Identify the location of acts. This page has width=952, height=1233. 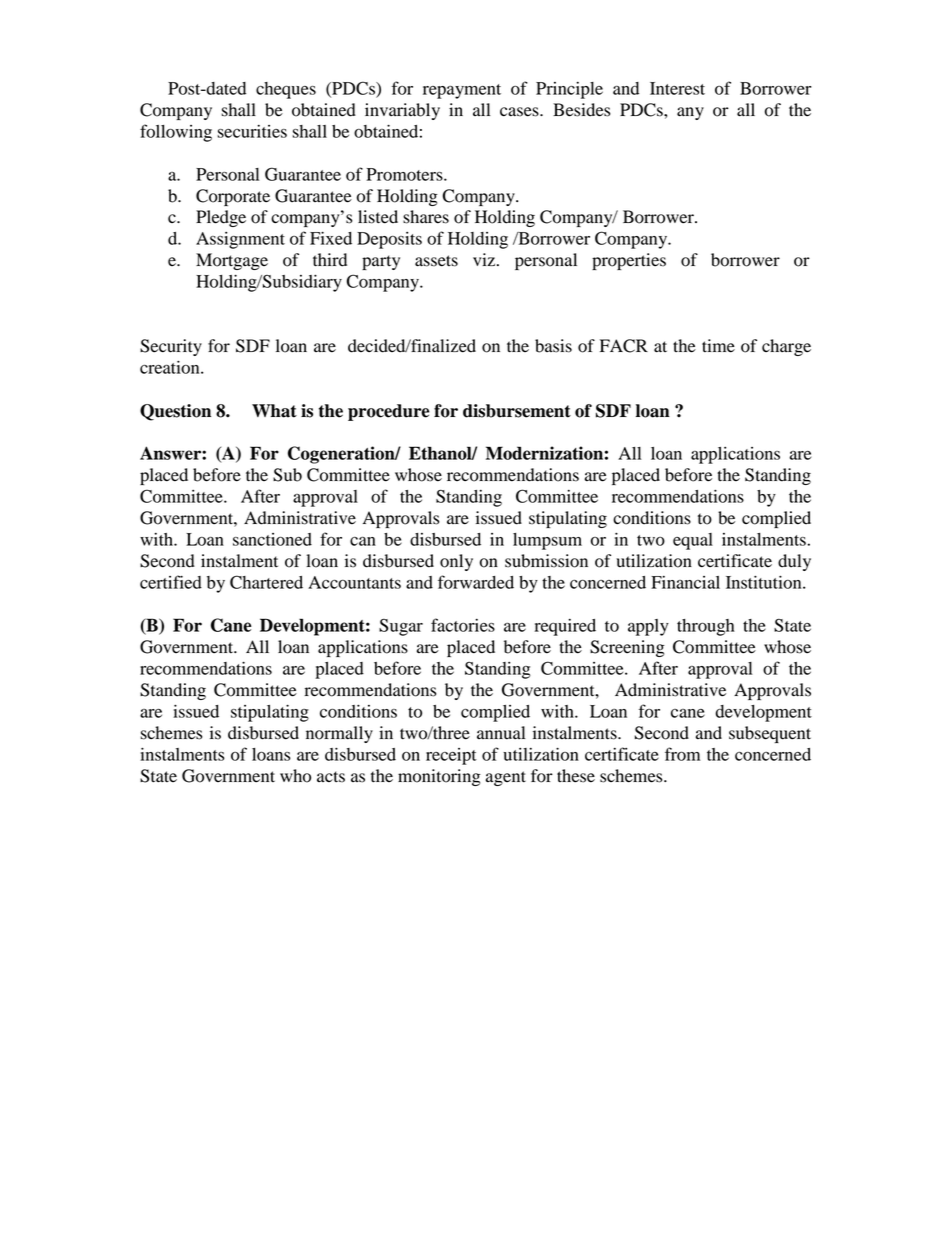
(331, 777).
